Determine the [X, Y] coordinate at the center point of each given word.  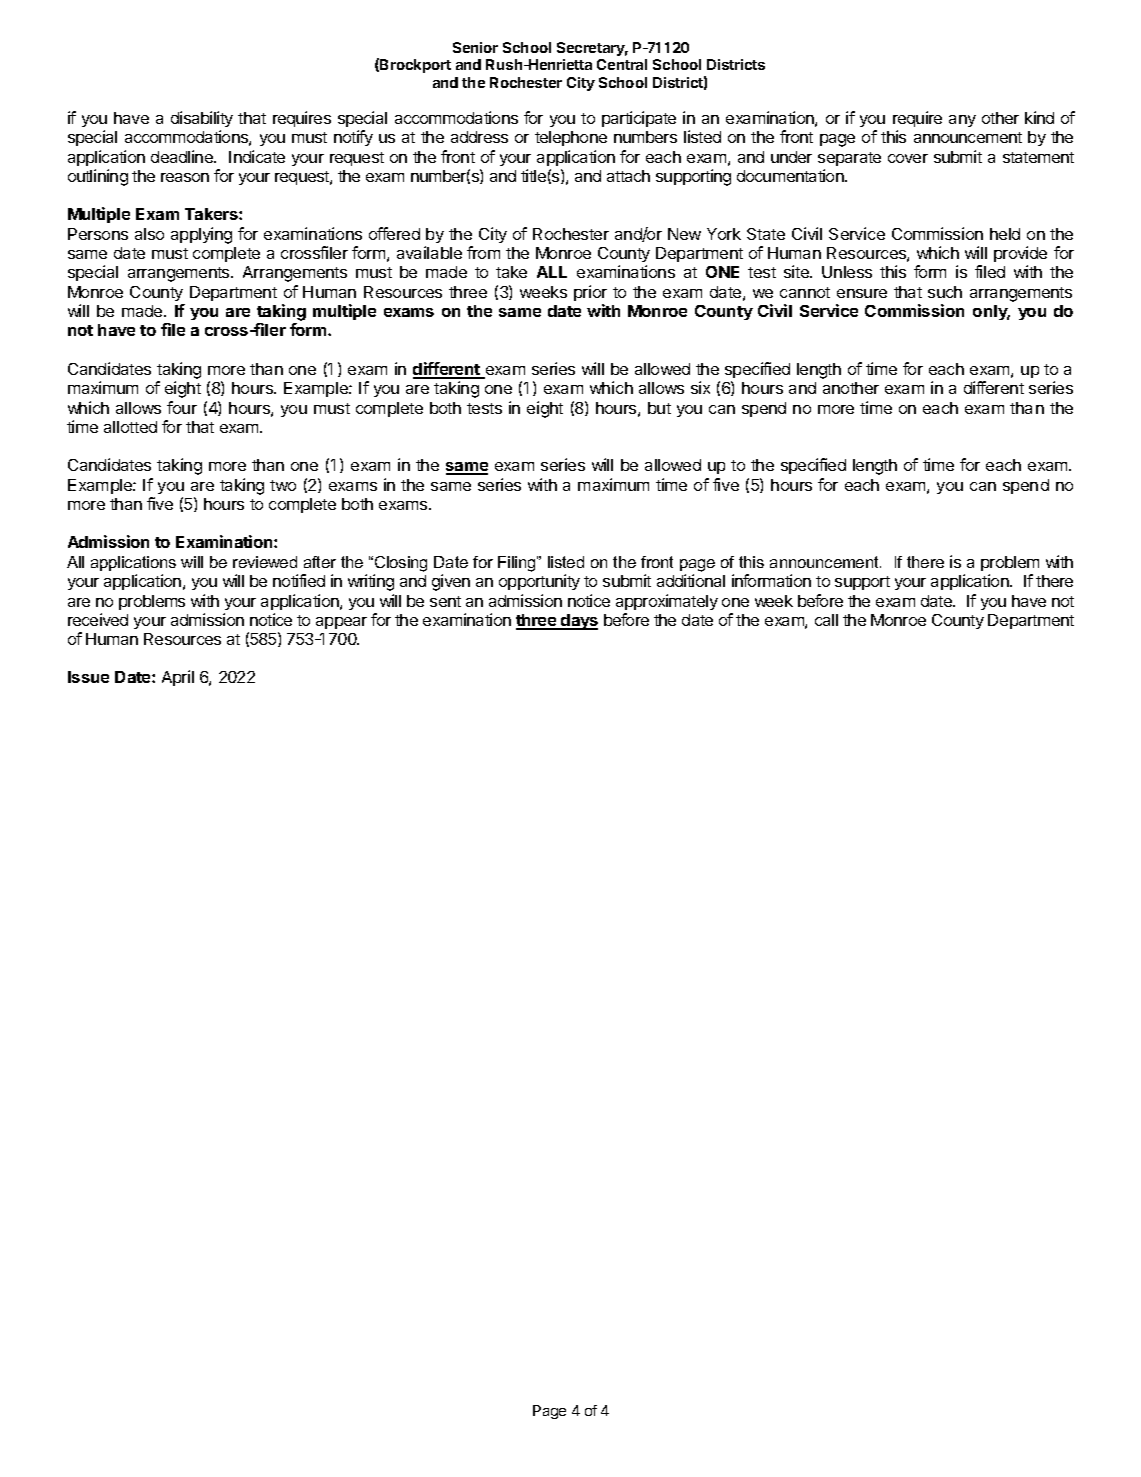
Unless [847, 272]
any [962, 121]
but [659, 408]
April [178, 678]
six [700, 387]
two [283, 485]
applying [201, 235]
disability [202, 121]
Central [622, 64]
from [483, 252]
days [578, 622]
